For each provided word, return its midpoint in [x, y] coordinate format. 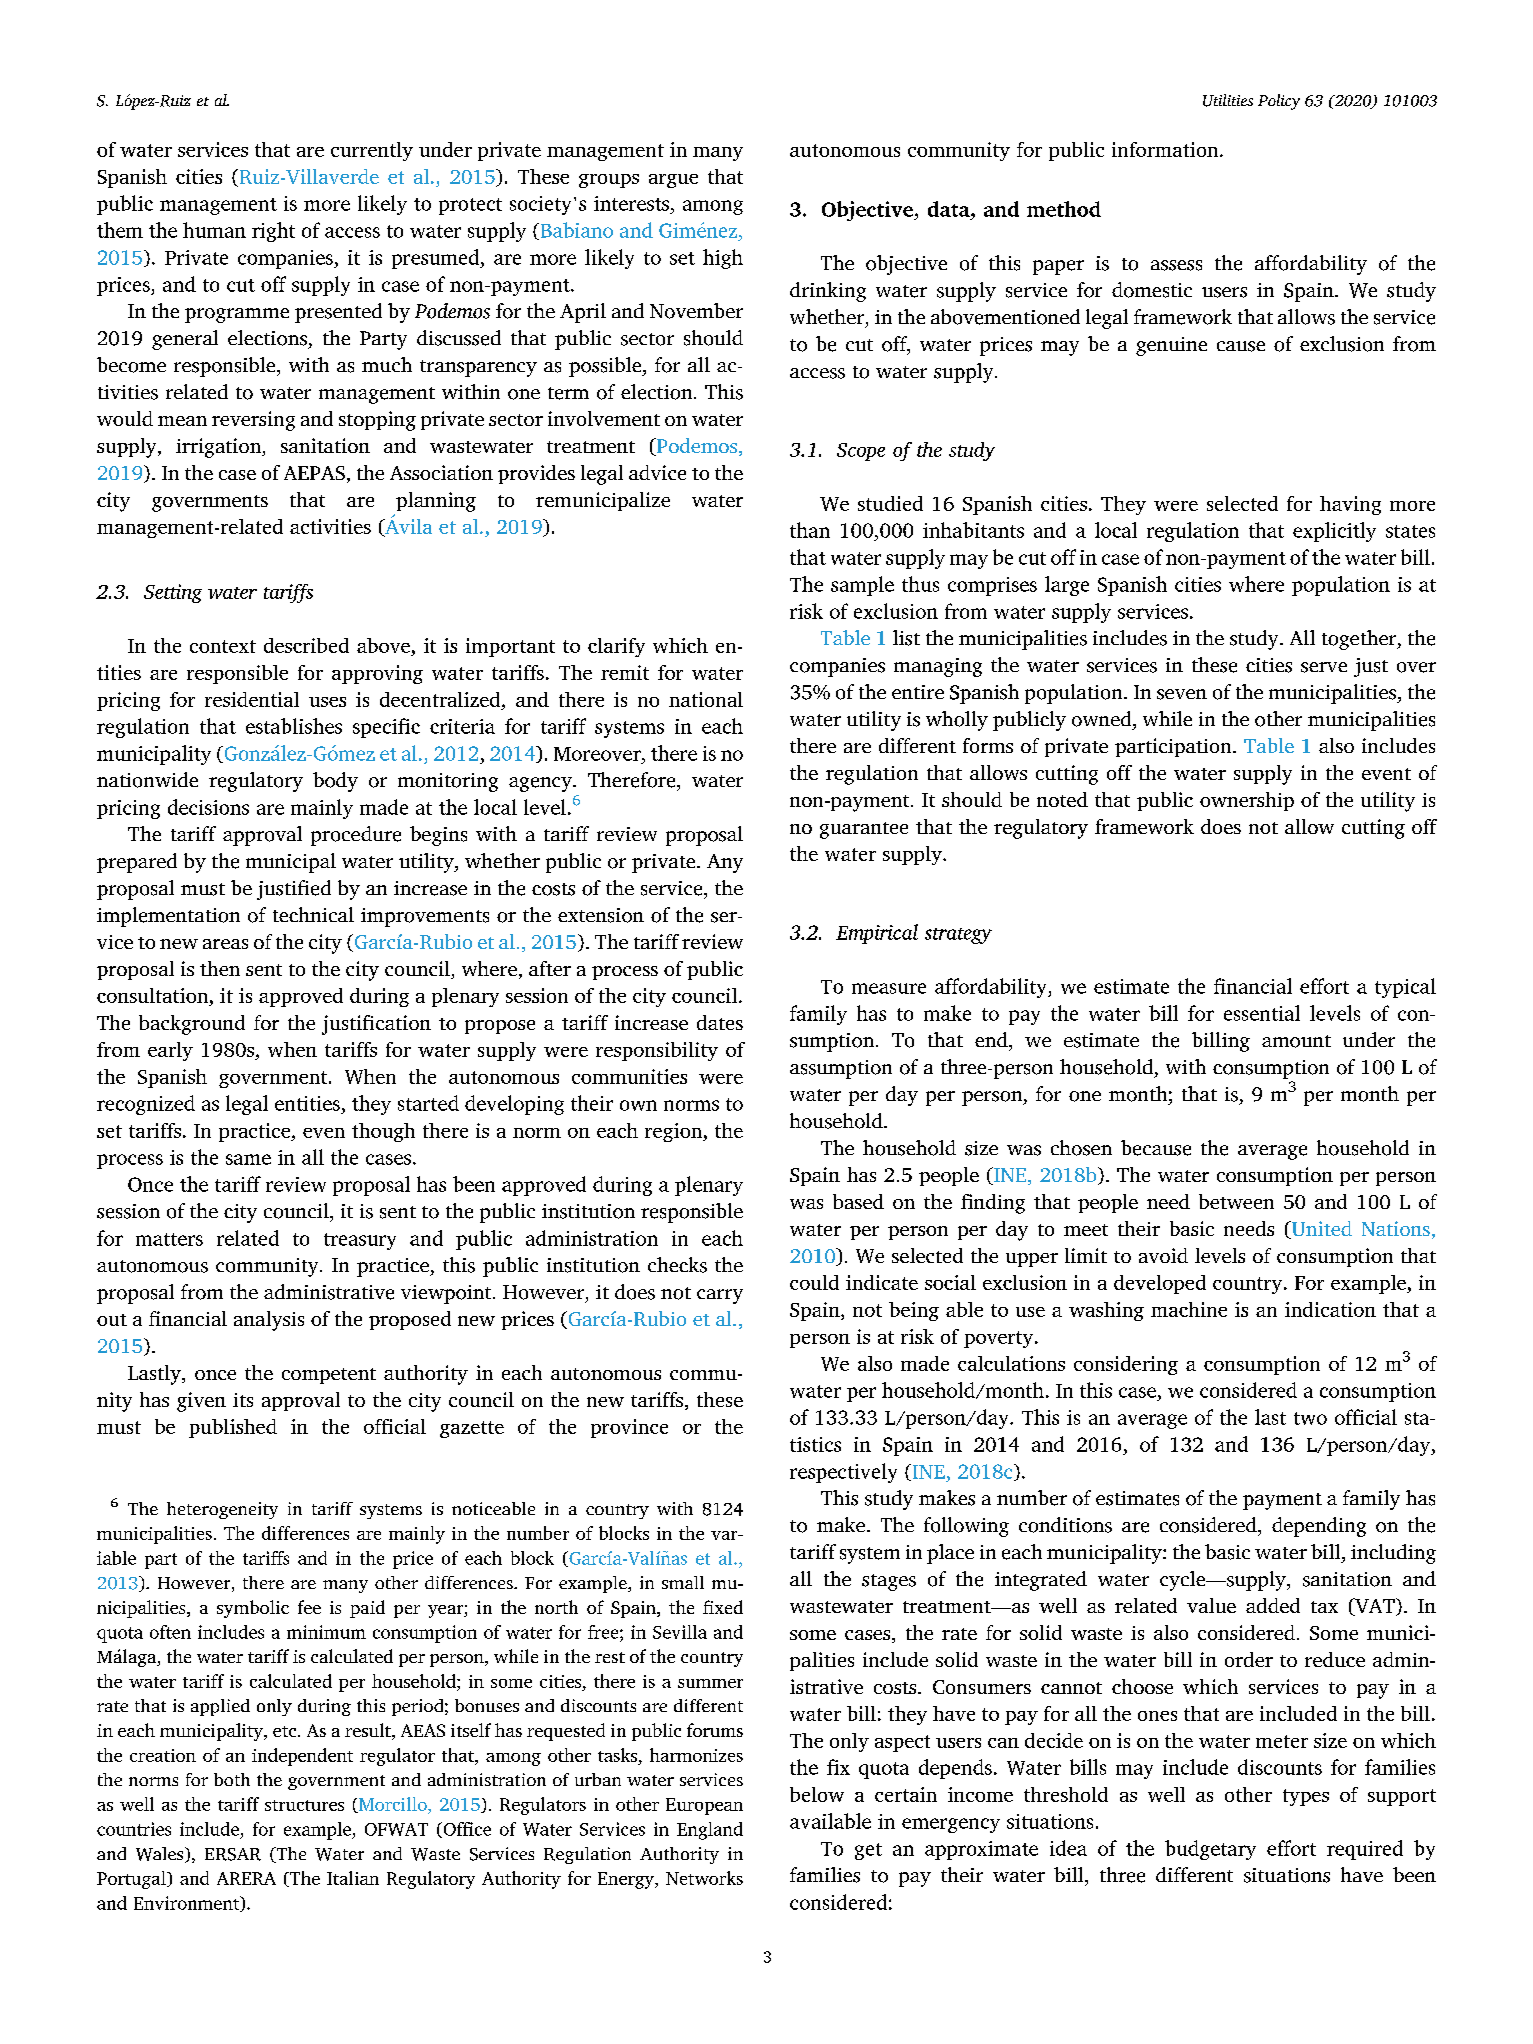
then [220, 968]
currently [372, 151]
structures [304, 1805]
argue [673, 181]
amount [1296, 1041]
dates [720, 1022]
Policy [1279, 102]
